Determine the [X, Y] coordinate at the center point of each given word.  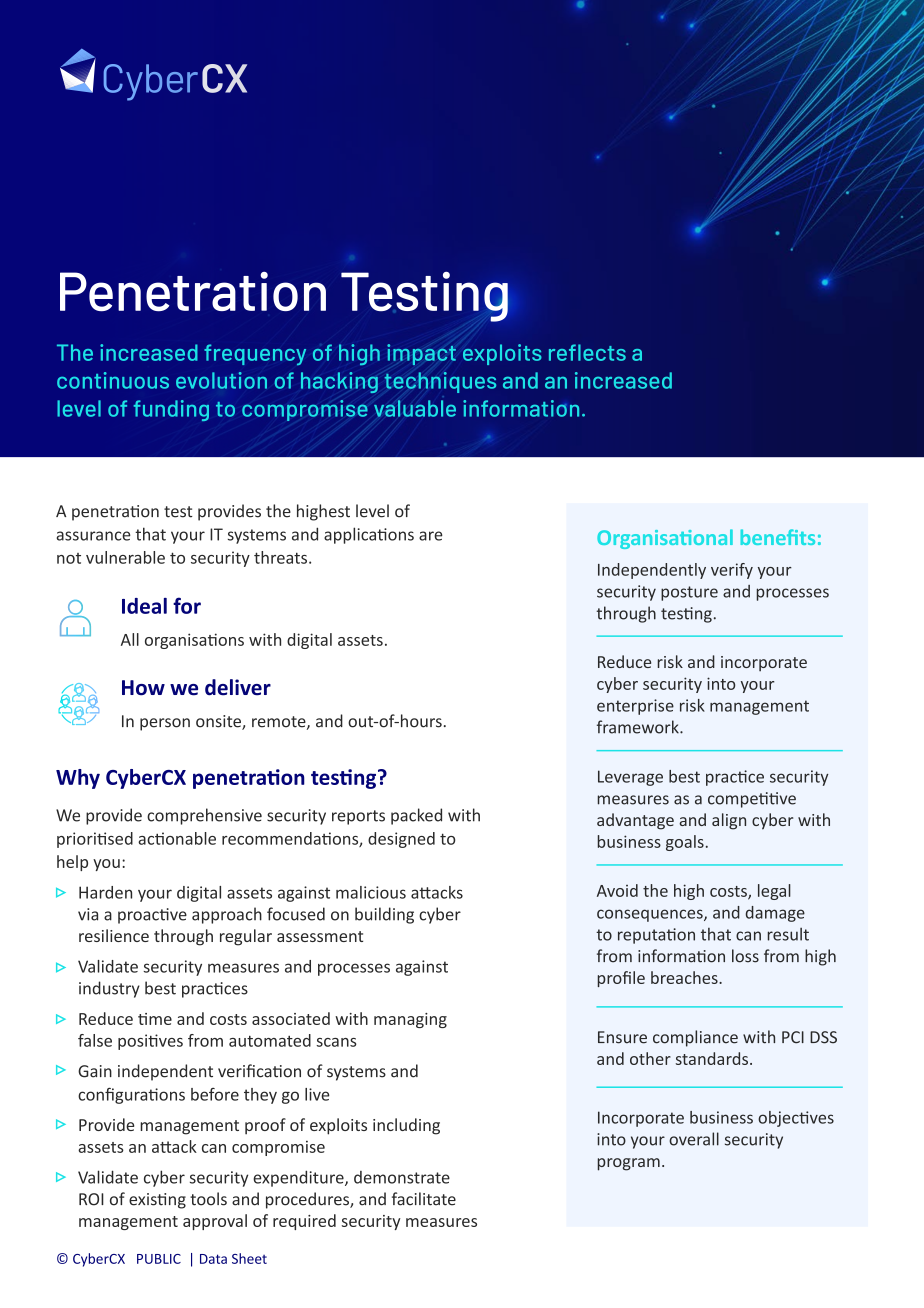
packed [416, 816]
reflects [587, 352]
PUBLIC [159, 1259]
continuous [113, 380]
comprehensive [204, 816]
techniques [440, 382]
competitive [752, 800]
